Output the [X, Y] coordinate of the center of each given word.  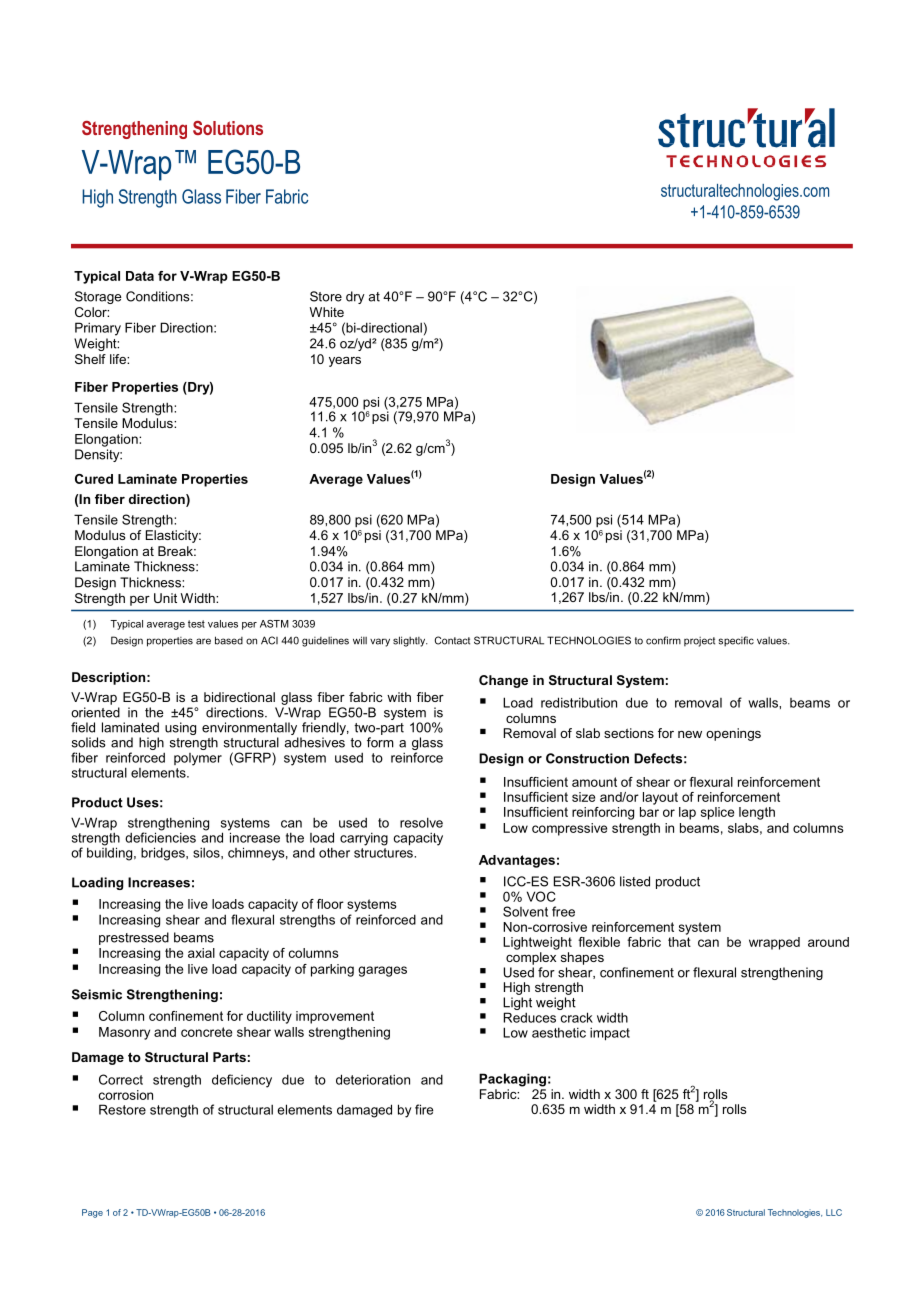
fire [424, 1109]
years [345, 361]
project [699, 642]
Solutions [228, 128]
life [119, 359]
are [203, 641]
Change [503, 681]
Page [92, 1213]
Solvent [525, 911]
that [679, 942]
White [327, 312]
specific [736, 641]
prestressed [134, 938]
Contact [452, 640]
